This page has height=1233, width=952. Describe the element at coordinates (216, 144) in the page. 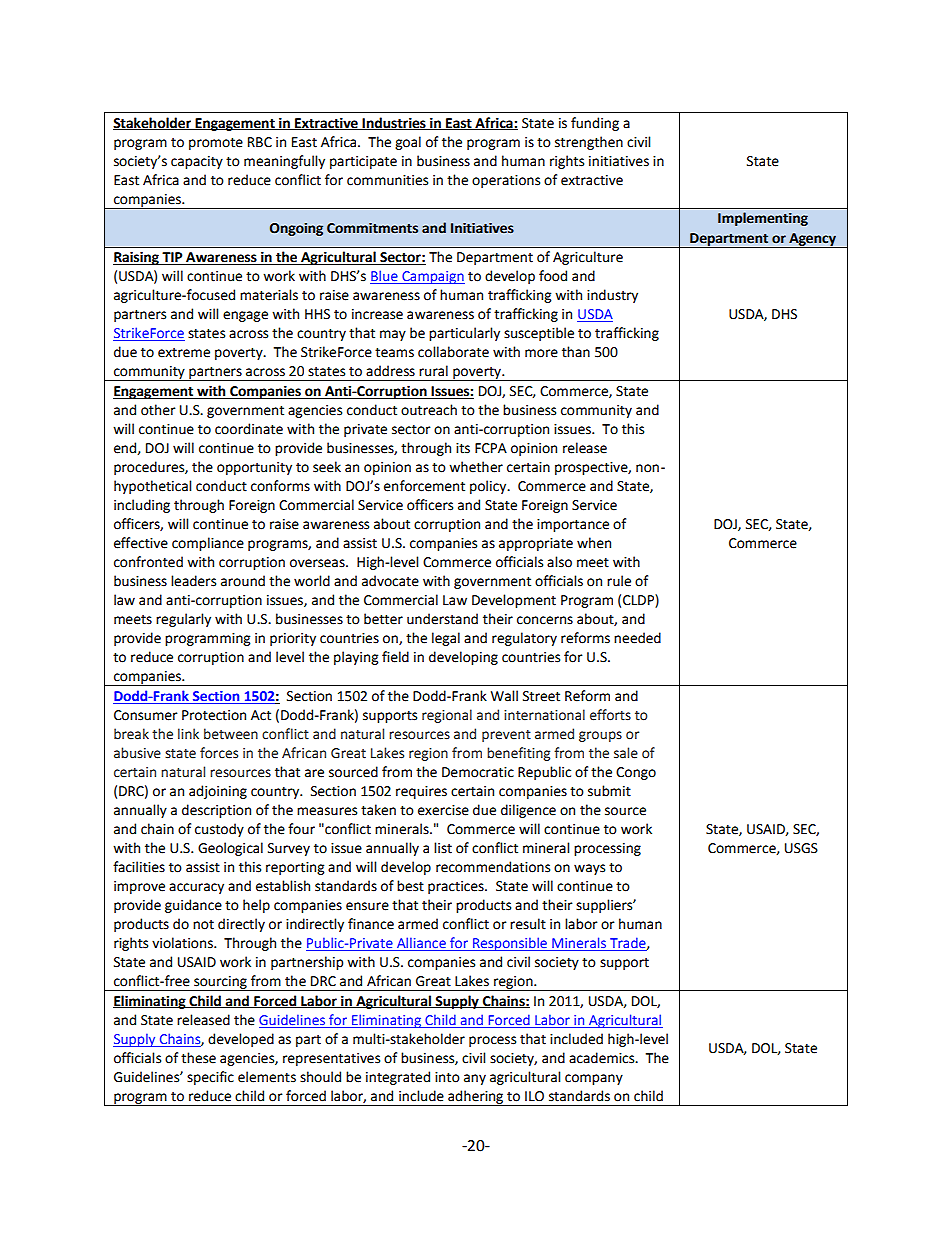

I see `promote` at that location.
